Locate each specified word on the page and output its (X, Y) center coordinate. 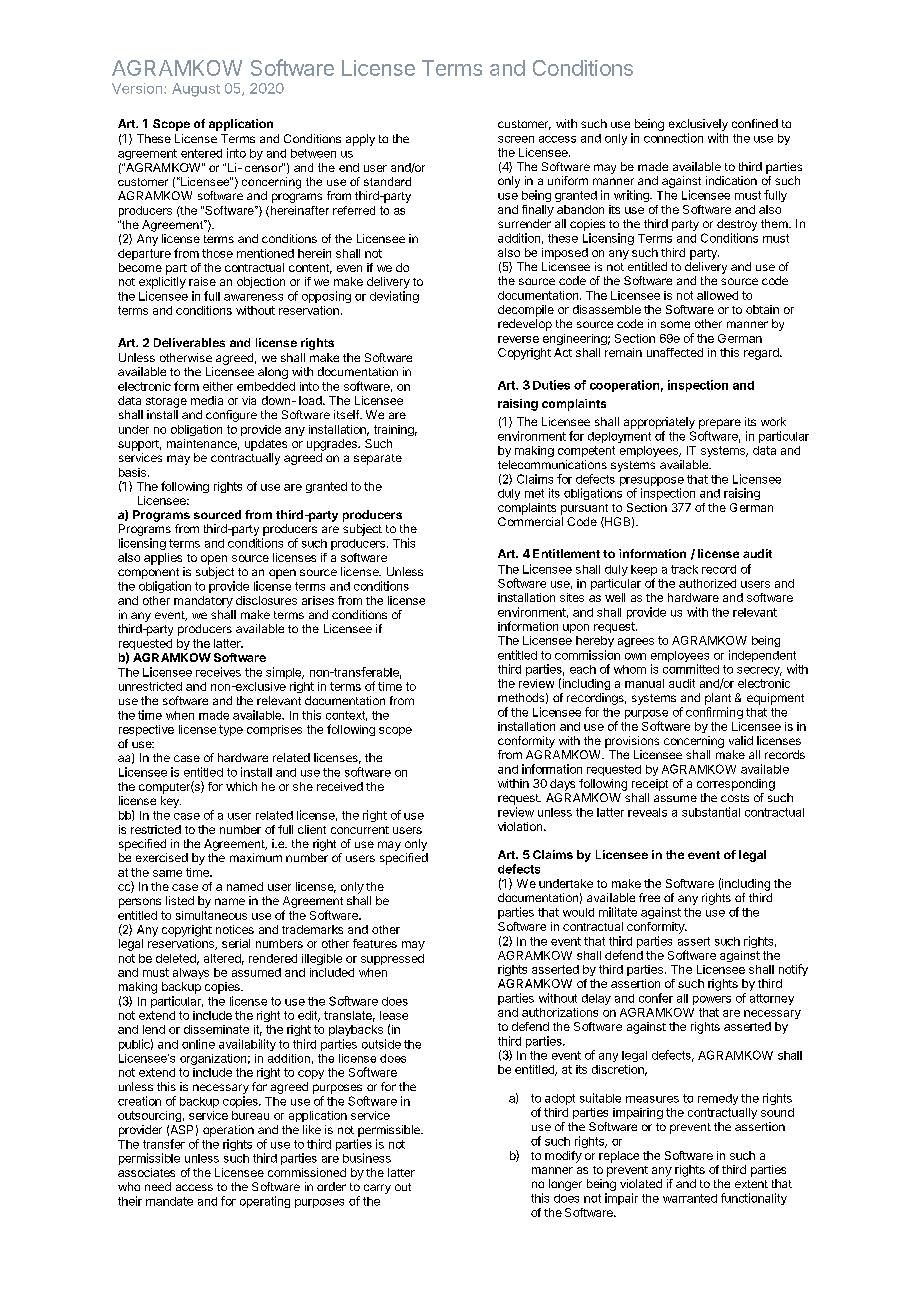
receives (218, 672)
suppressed (392, 959)
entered (201, 153)
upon (576, 628)
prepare (720, 424)
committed (691, 669)
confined (755, 123)
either (218, 386)
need (158, 1186)
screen (516, 139)
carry (377, 1189)
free (649, 897)
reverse (518, 339)
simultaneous (211, 915)
